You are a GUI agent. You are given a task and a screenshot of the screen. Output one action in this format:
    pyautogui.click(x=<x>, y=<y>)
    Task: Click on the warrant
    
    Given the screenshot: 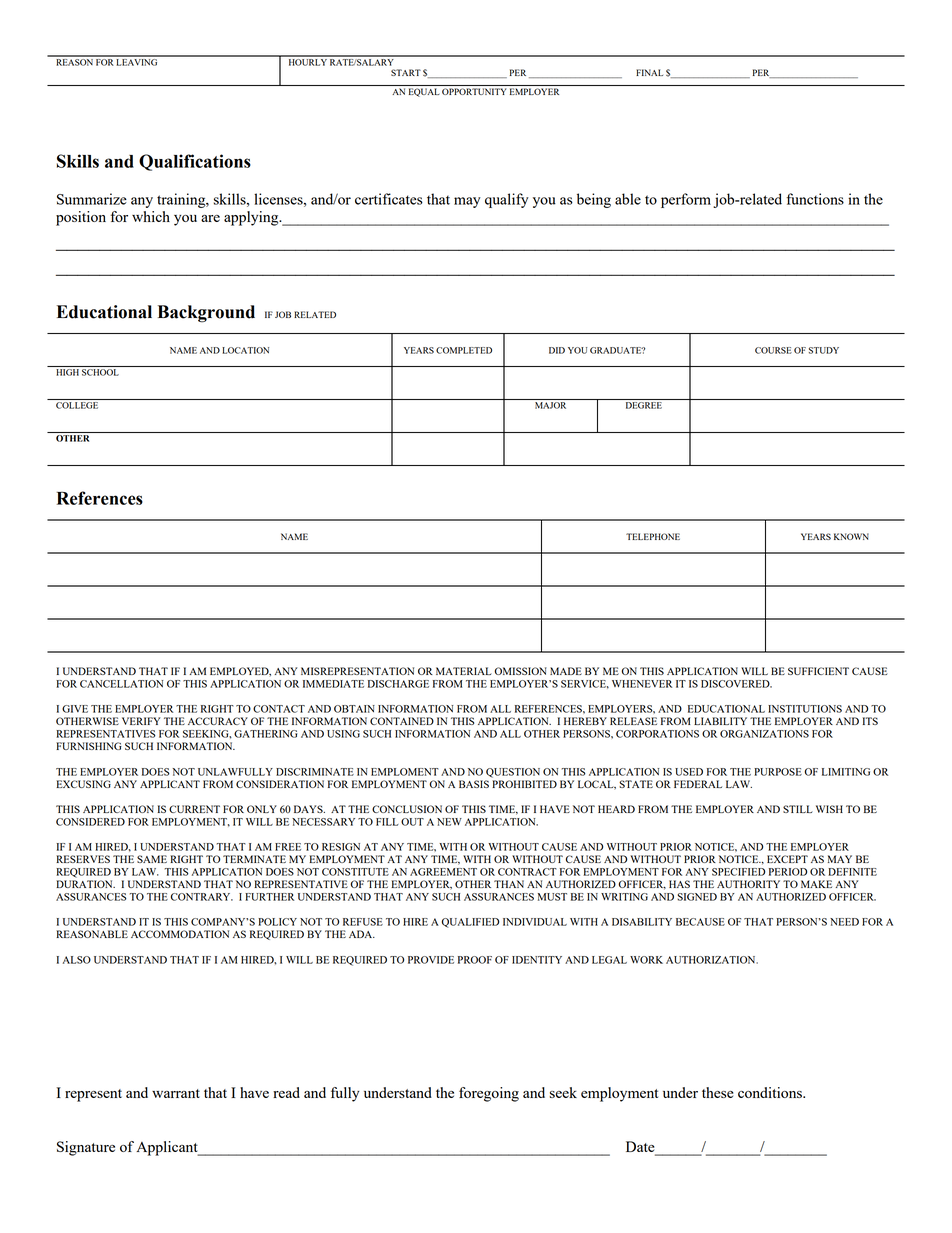 What is the action you would take?
    pyautogui.click(x=176, y=1093)
